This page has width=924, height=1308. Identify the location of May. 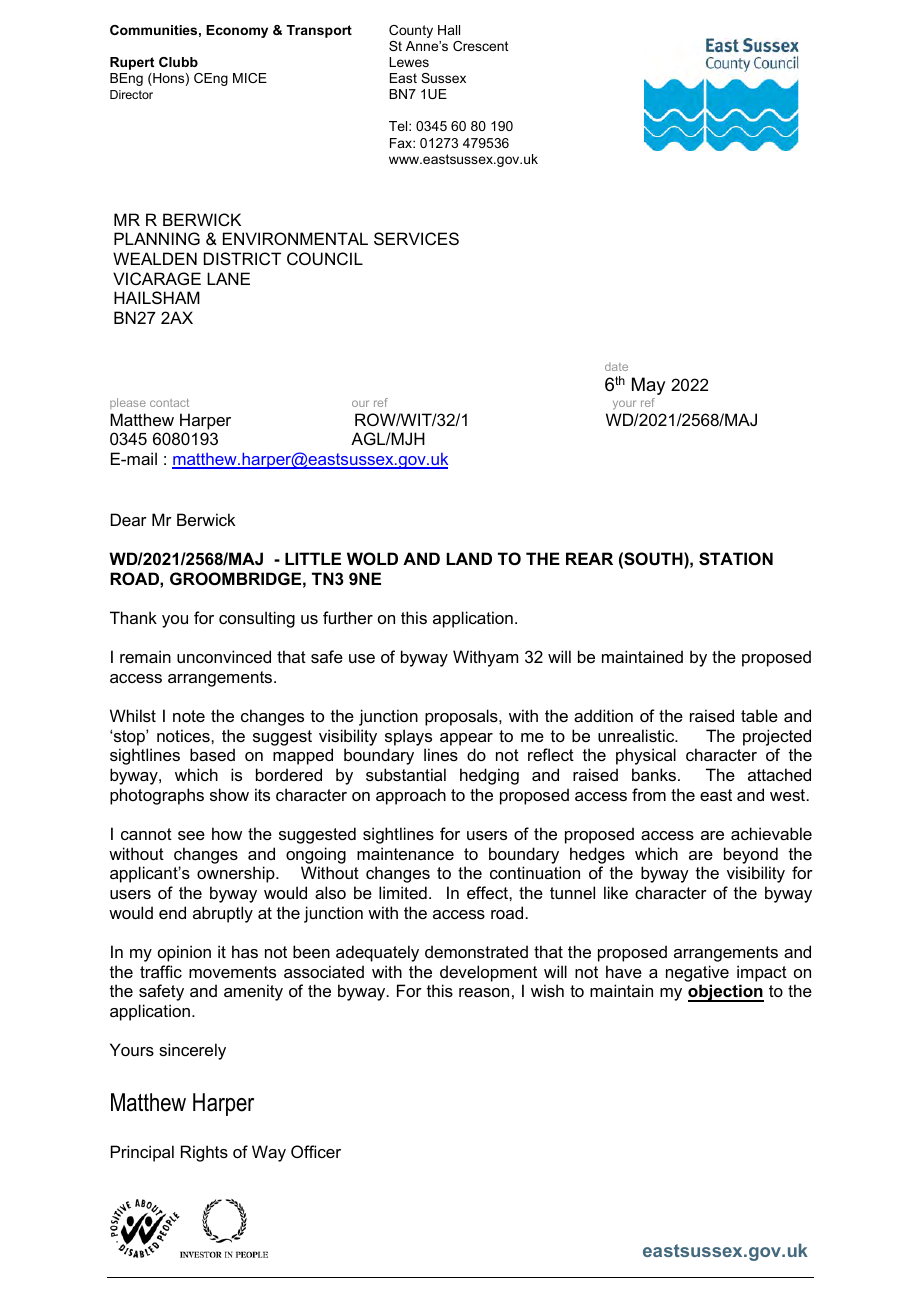
(648, 386).
